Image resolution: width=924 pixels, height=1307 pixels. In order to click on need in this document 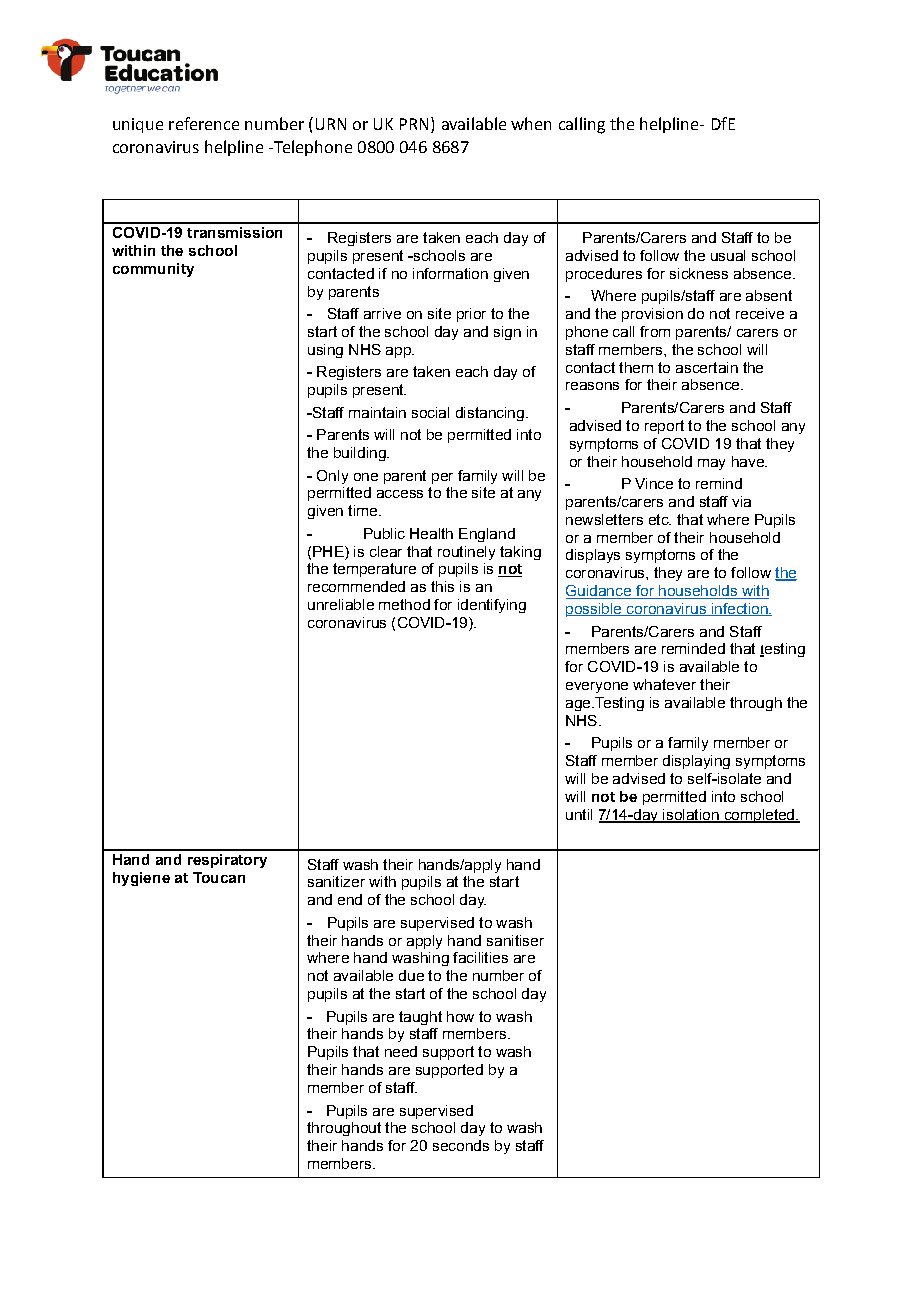, I will do `click(401, 1051)`.
